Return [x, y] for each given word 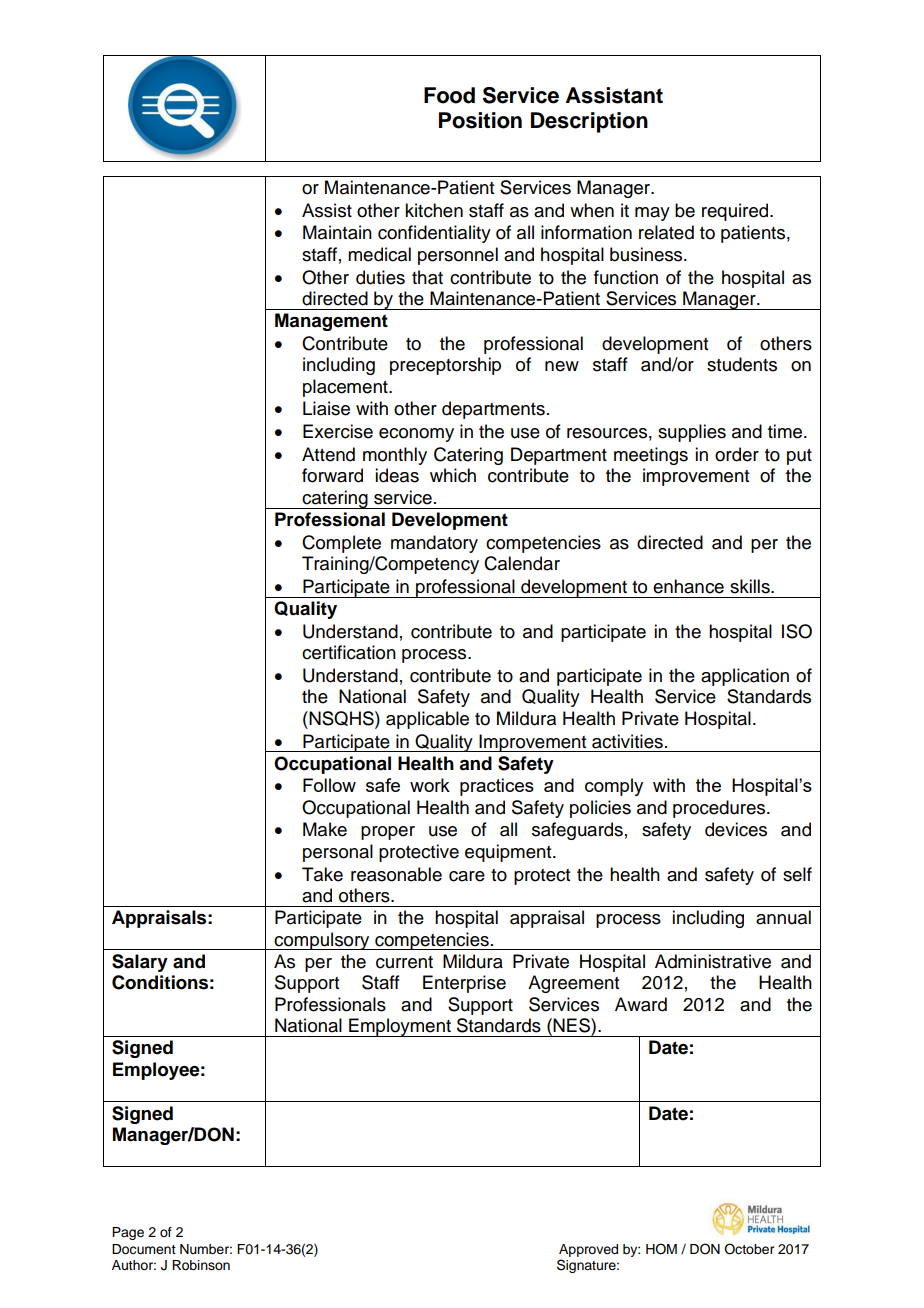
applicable [427, 720]
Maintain [337, 232]
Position [480, 120]
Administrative [713, 961]
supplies [692, 433]
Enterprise [464, 984]
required [736, 212]
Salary [140, 963]
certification [349, 652]
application [745, 677]
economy [416, 435]
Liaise [326, 408]
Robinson [201, 1265]
